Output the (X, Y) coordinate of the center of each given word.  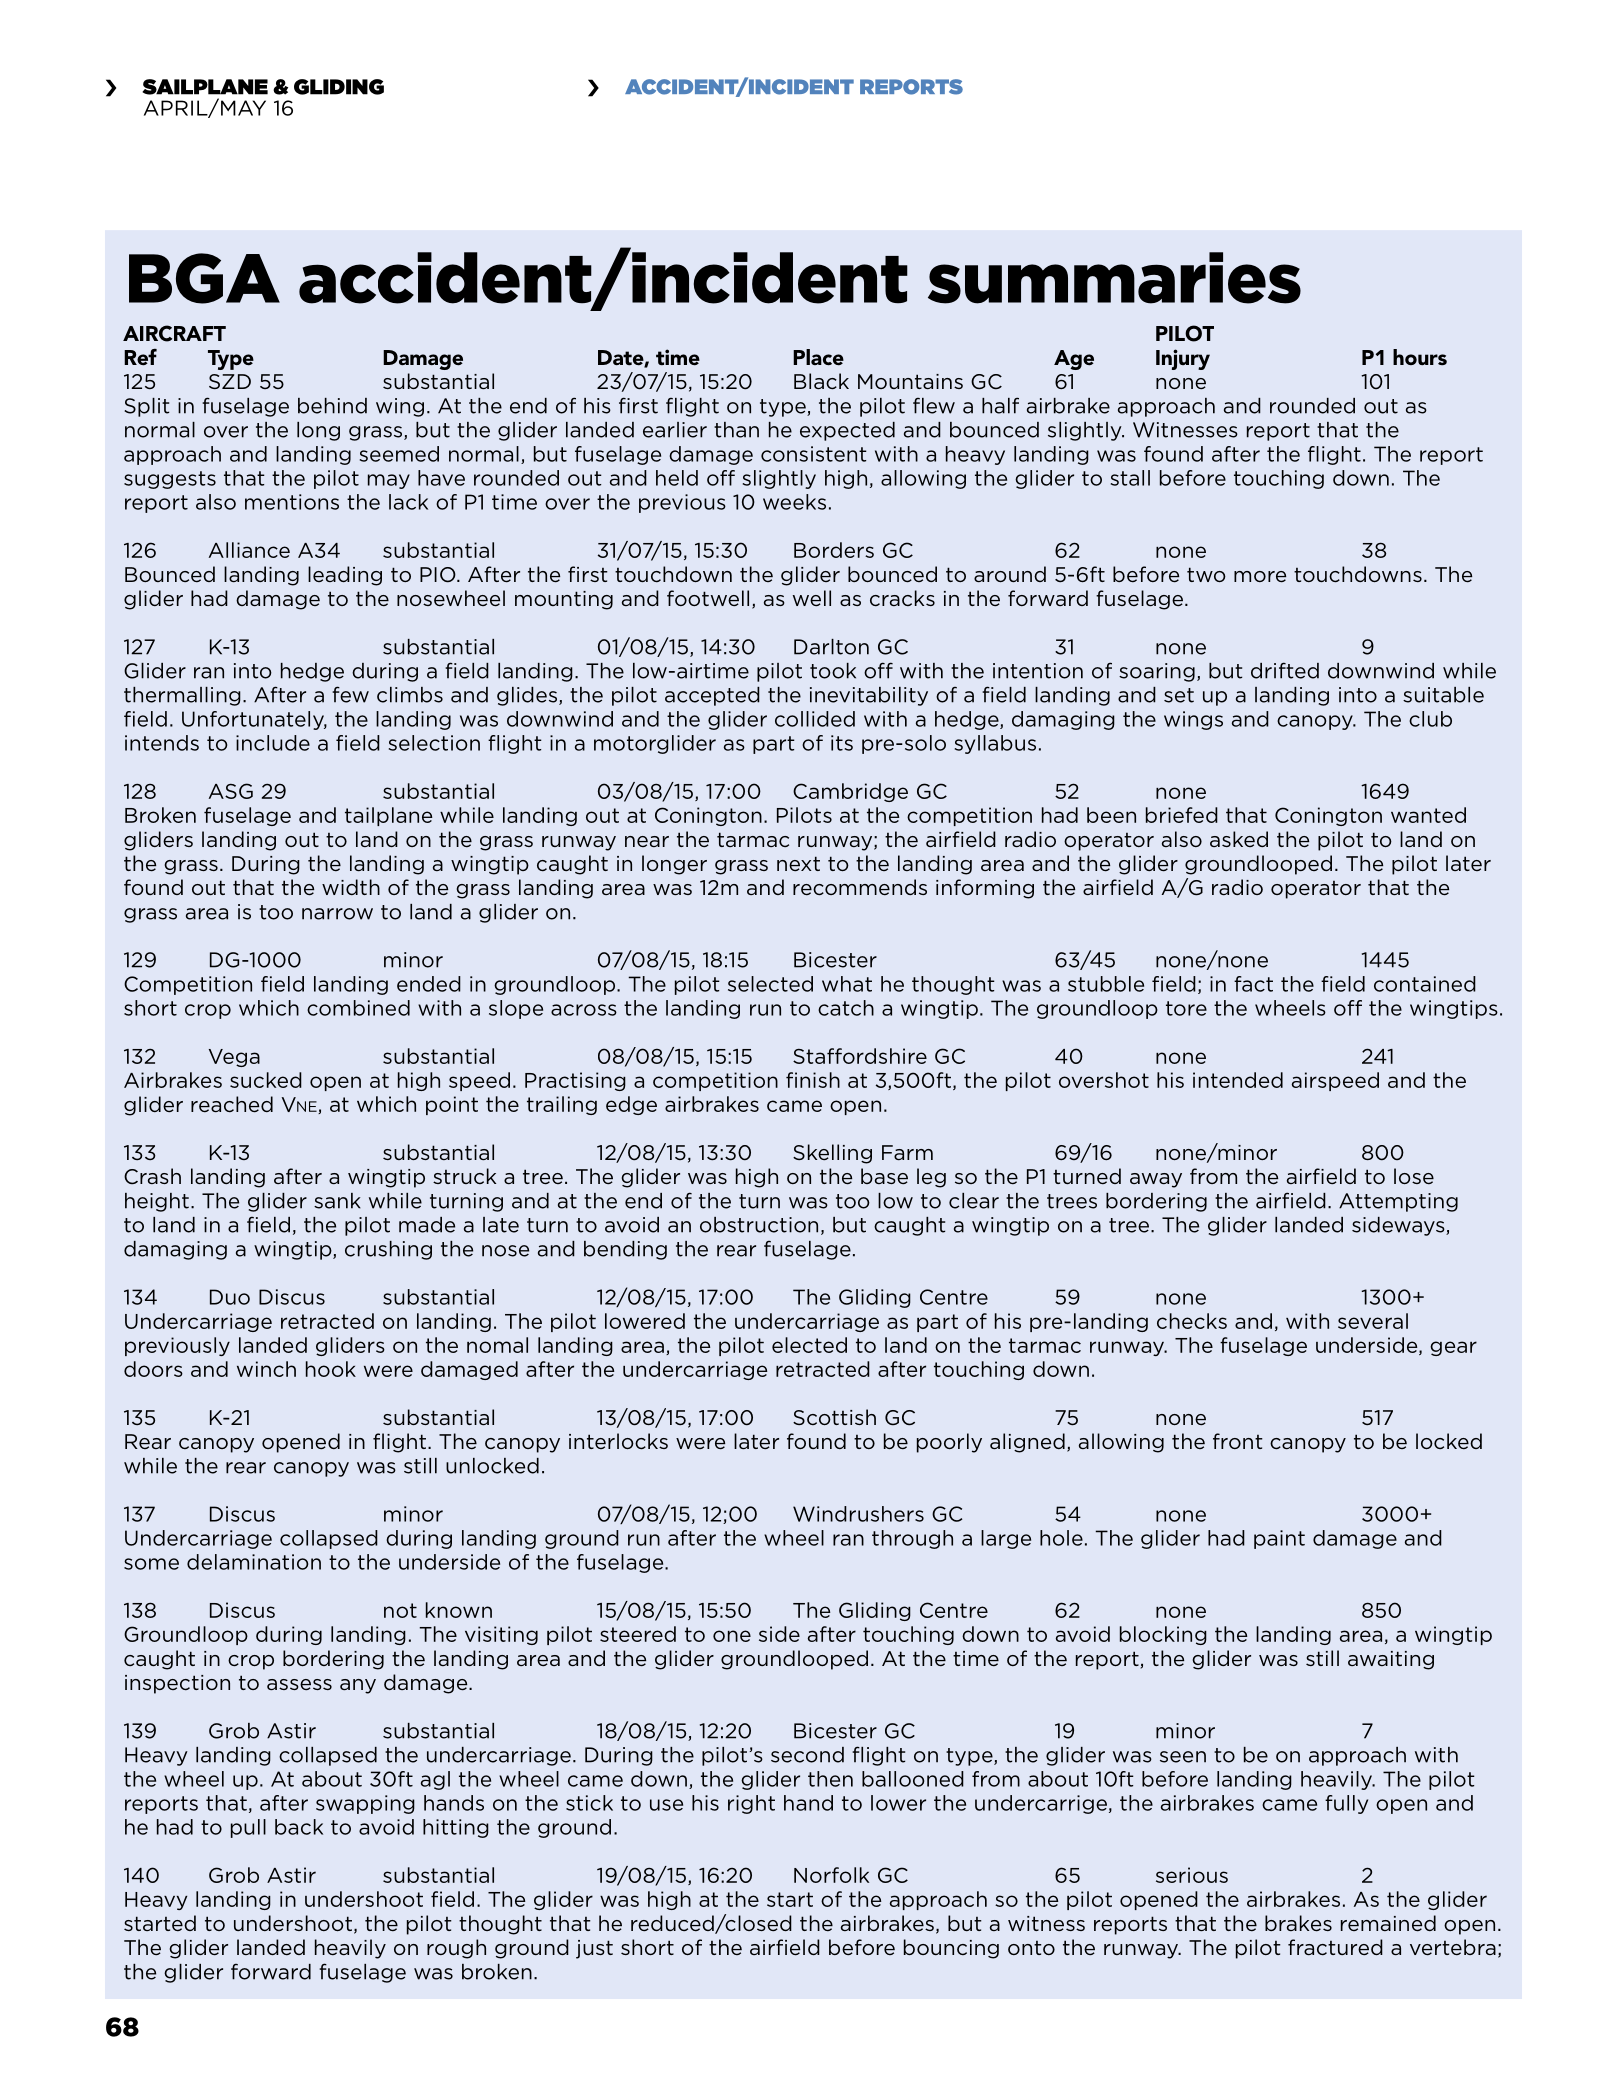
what (847, 984)
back (299, 1827)
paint (1279, 1539)
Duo (230, 1297)
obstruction (759, 1225)
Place (818, 357)
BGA (204, 278)
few (350, 694)
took (833, 671)
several (1373, 1321)
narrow (337, 914)
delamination (254, 1562)
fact (1253, 984)
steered (638, 1634)
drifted (1285, 670)
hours (1420, 357)
